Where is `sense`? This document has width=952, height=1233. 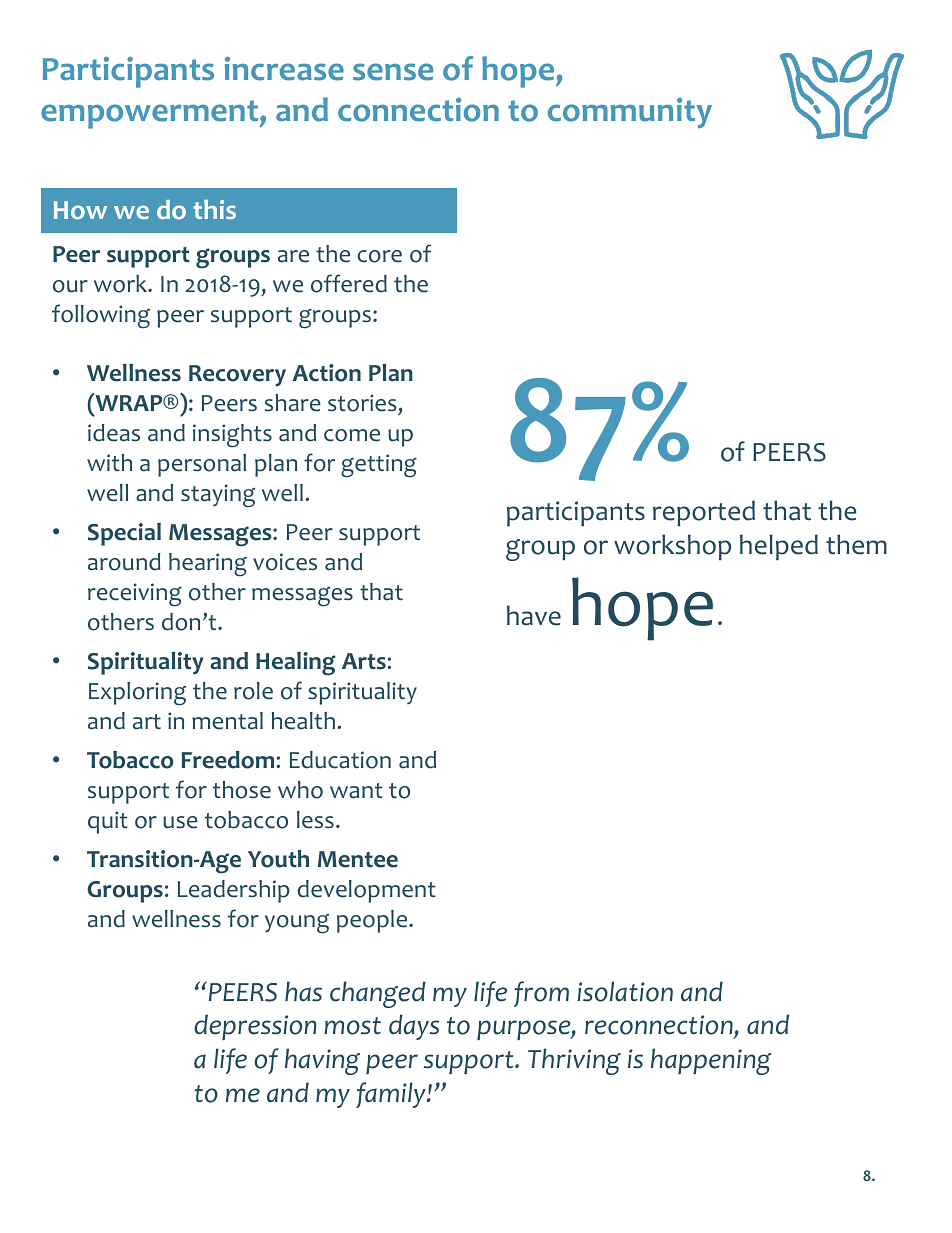 sense is located at coordinates (393, 72).
